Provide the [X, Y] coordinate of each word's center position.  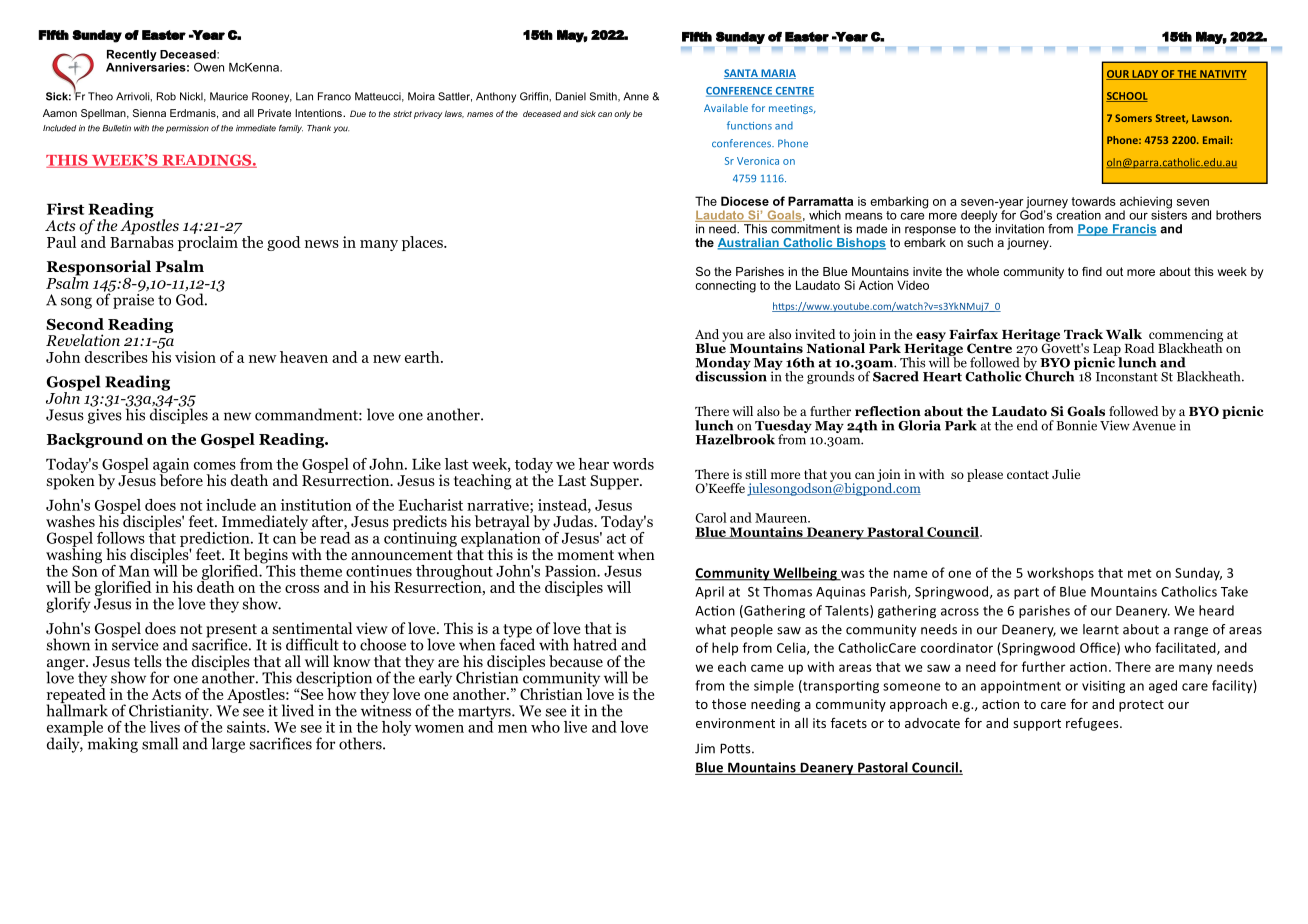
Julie [1066, 474]
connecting [725, 287]
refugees [1093, 724]
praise [132, 300]
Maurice [229, 96]
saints [247, 727]
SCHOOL [1127, 97]
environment [735, 723]
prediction [216, 540]
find [1092, 271]
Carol [711, 517]
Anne [636, 96]
